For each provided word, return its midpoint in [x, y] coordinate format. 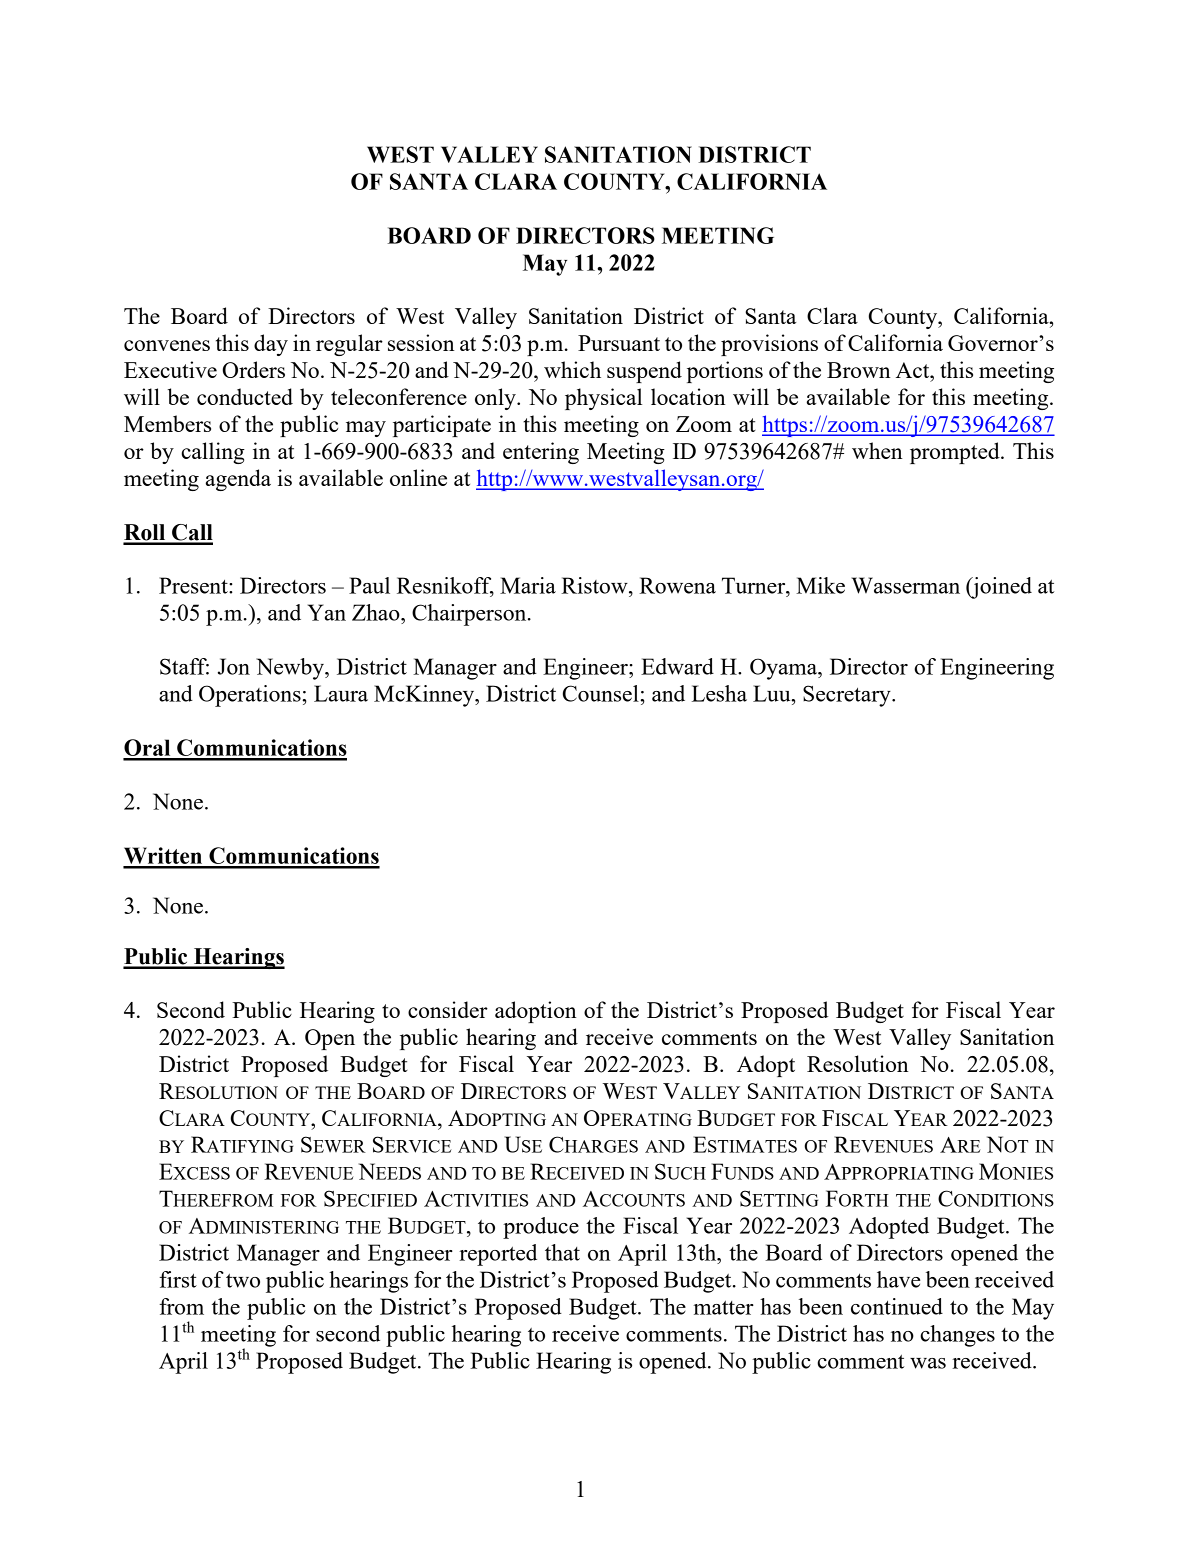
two [243, 1280]
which [572, 369]
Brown [859, 370]
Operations [250, 696]
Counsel [601, 693]
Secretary [848, 696]
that [562, 1252]
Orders [254, 369]
